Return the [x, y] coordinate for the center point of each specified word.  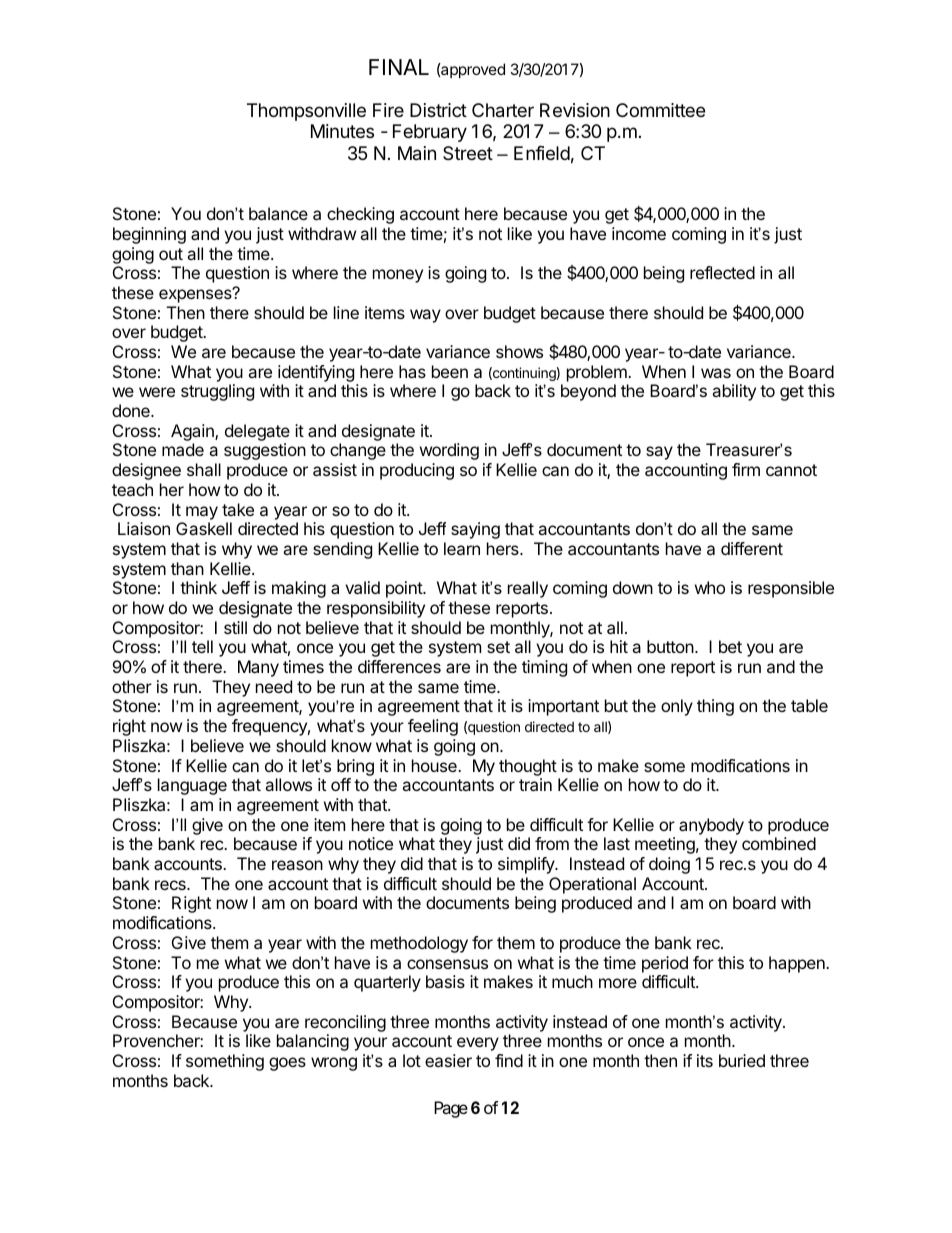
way [425, 316]
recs [171, 885]
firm [746, 469]
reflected [722, 272]
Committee [660, 110]
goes [287, 1064]
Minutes [342, 131]
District [438, 110]
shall [204, 469]
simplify [527, 865]
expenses [196, 295]
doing [669, 865]
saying [475, 530]
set [498, 647]
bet [730, 646]
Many [258, 668]
